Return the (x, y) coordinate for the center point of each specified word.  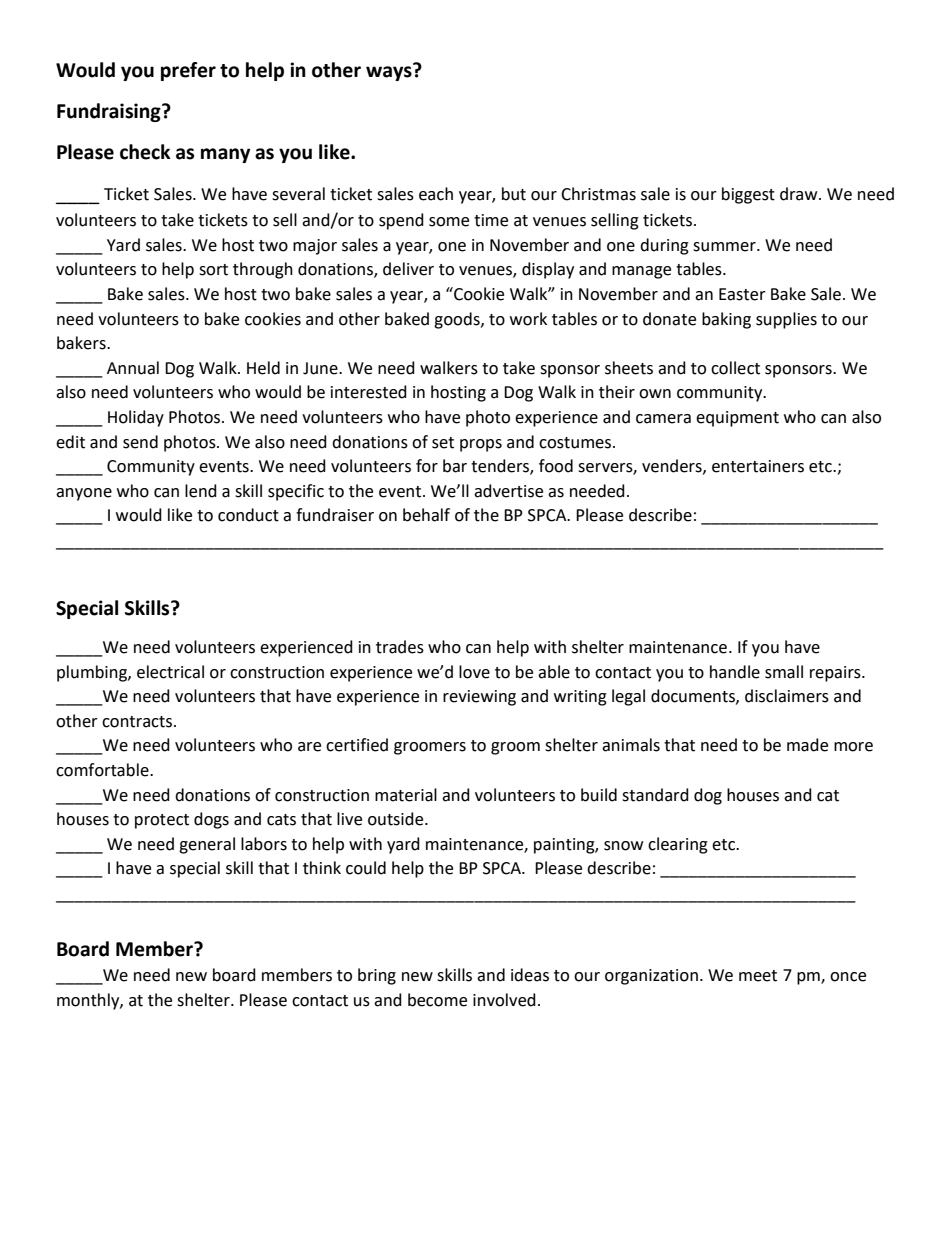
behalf (426, 515)
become (437, 1000)
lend (201, 491)
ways (390, 72)
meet (758, 976)
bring (377, 976)
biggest (748, 195)
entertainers (758, 466)
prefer (188, 71)
